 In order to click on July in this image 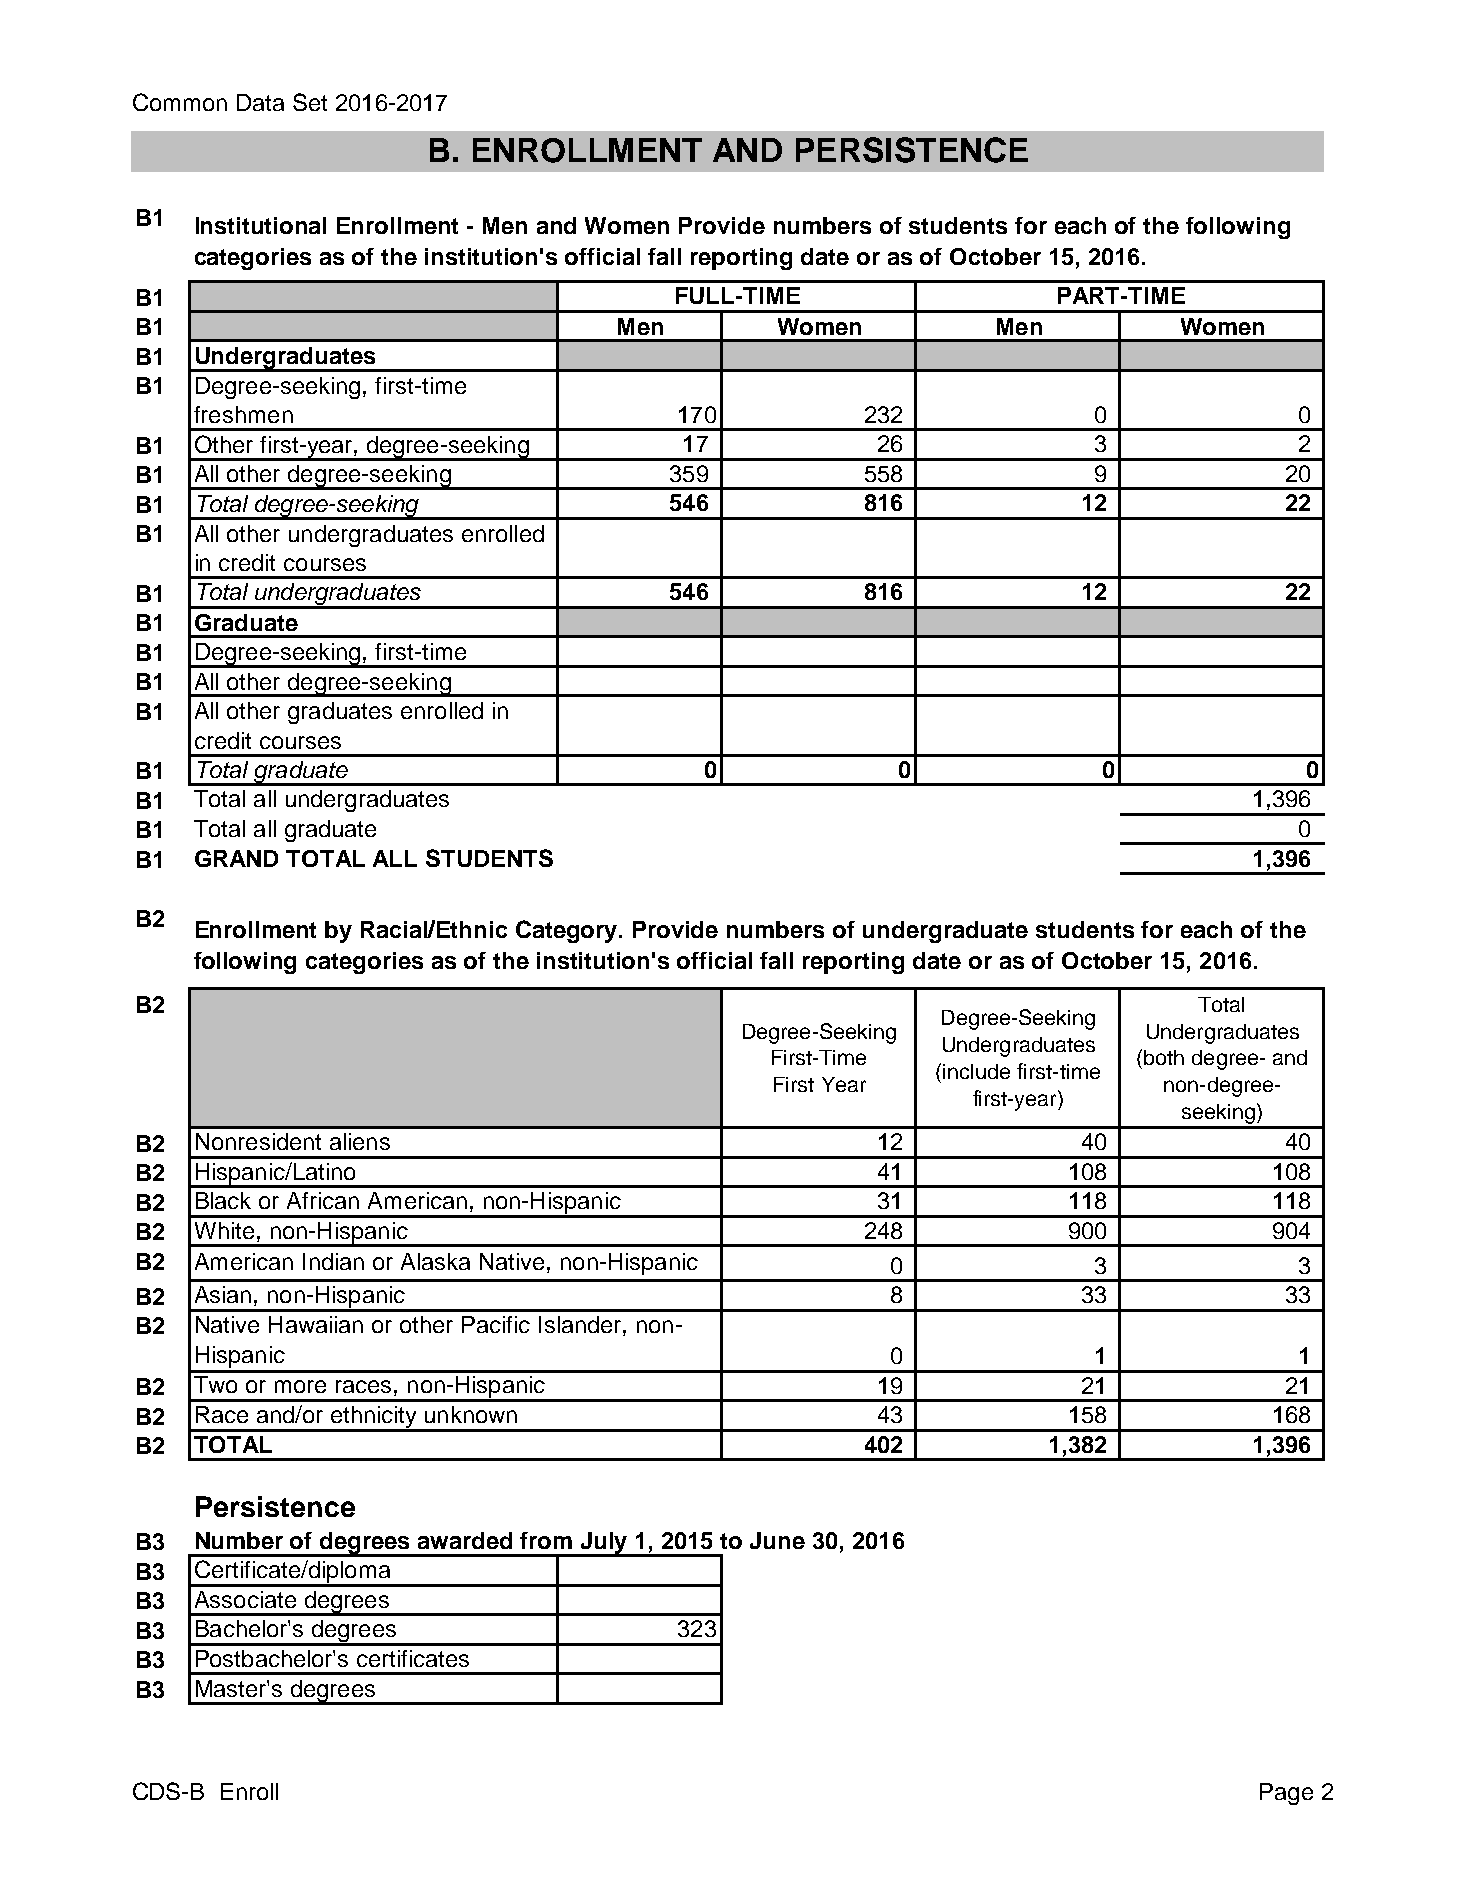, I will do `click(605, 1544)`.
